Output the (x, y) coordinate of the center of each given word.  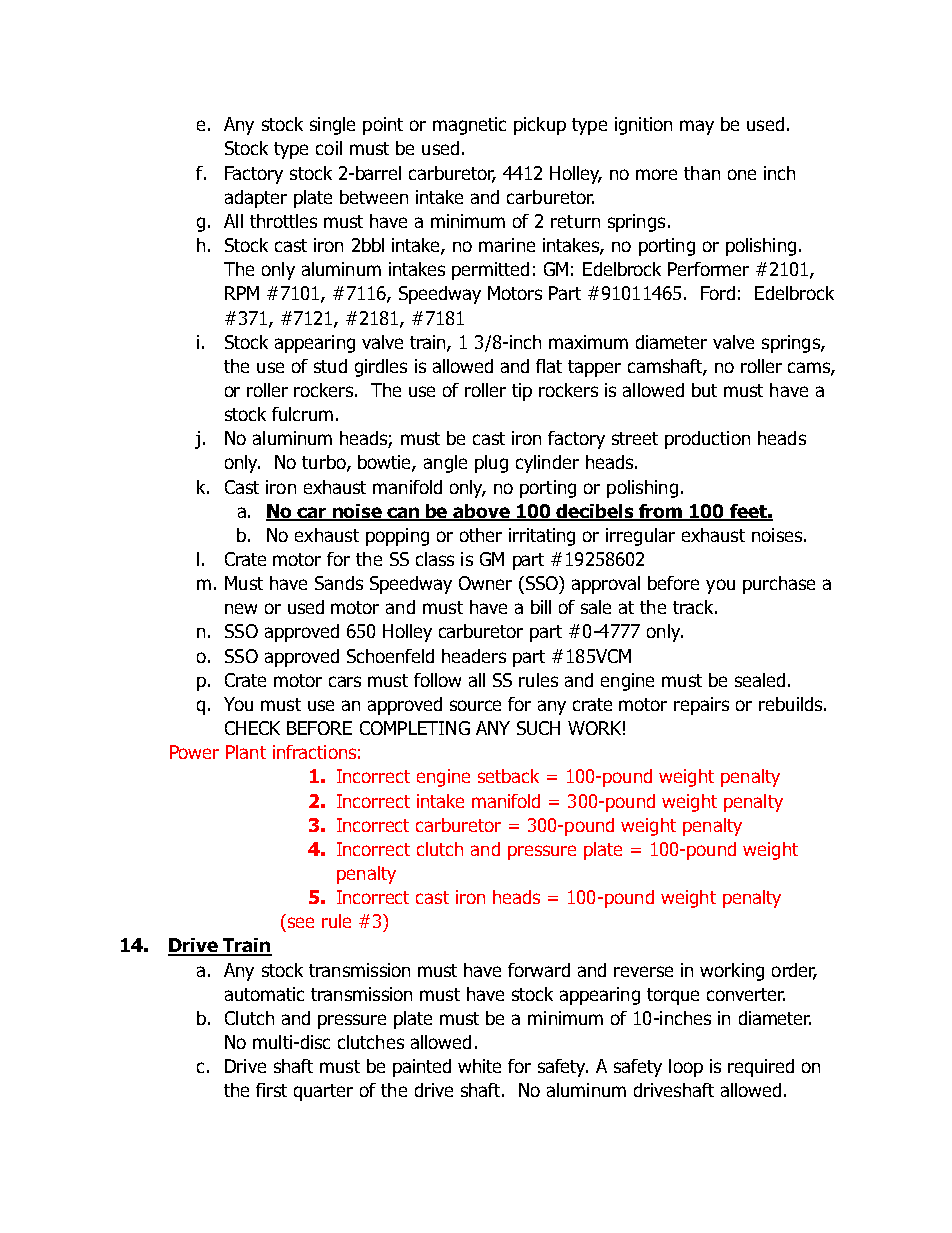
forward (539, 970)
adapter (256, 199)
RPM (242, 293)
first (271, 1090)
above (482, 512)
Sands (339, 583)
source (475, 705)
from (661, 512)
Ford (718, 293)
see (301, 922)
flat (549, 366)
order (794, 971)
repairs (701, 706)
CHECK (252, 728)
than (702, 173)
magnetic (469, 126)
